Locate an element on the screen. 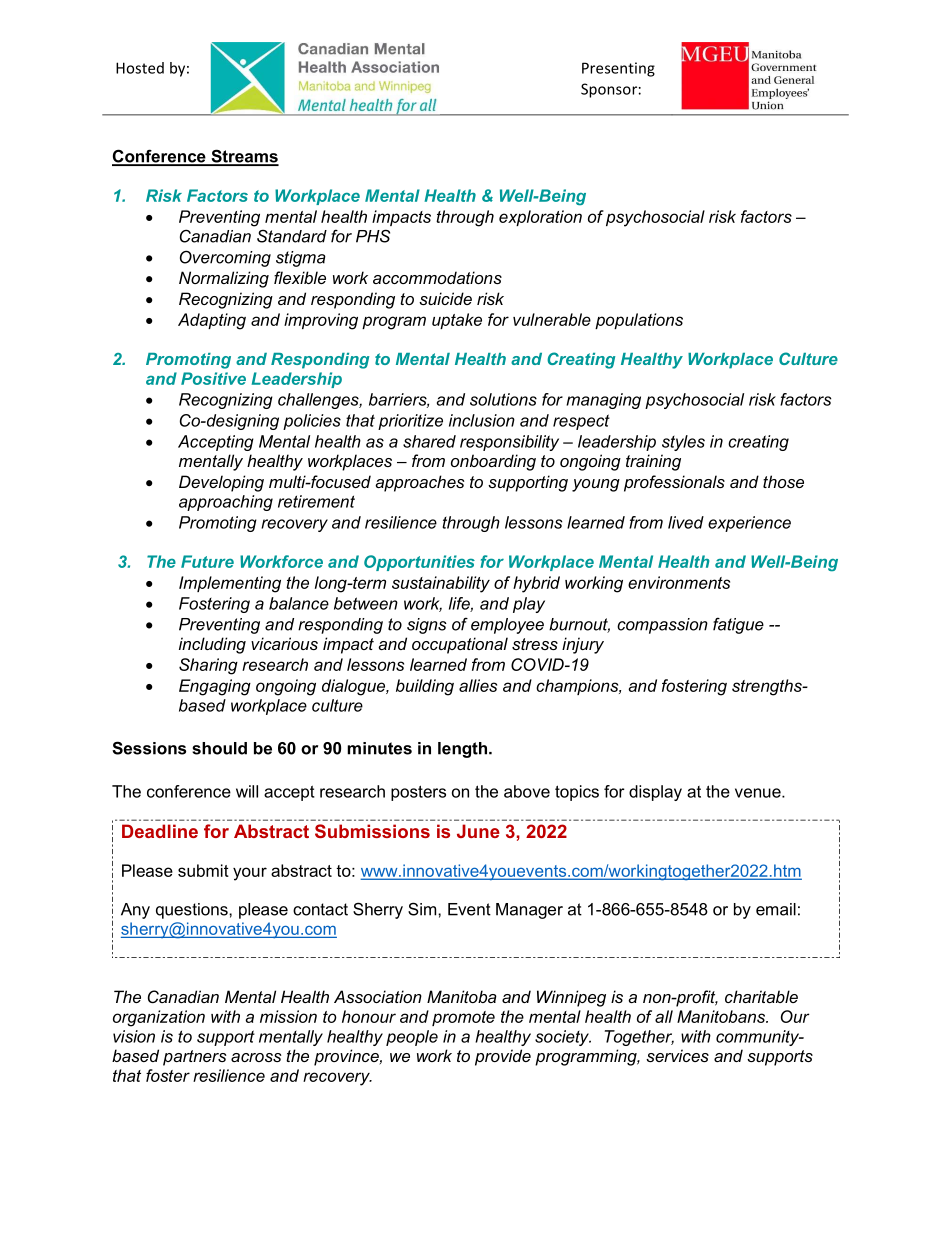  exploration is located at coordinates (540, 218).
